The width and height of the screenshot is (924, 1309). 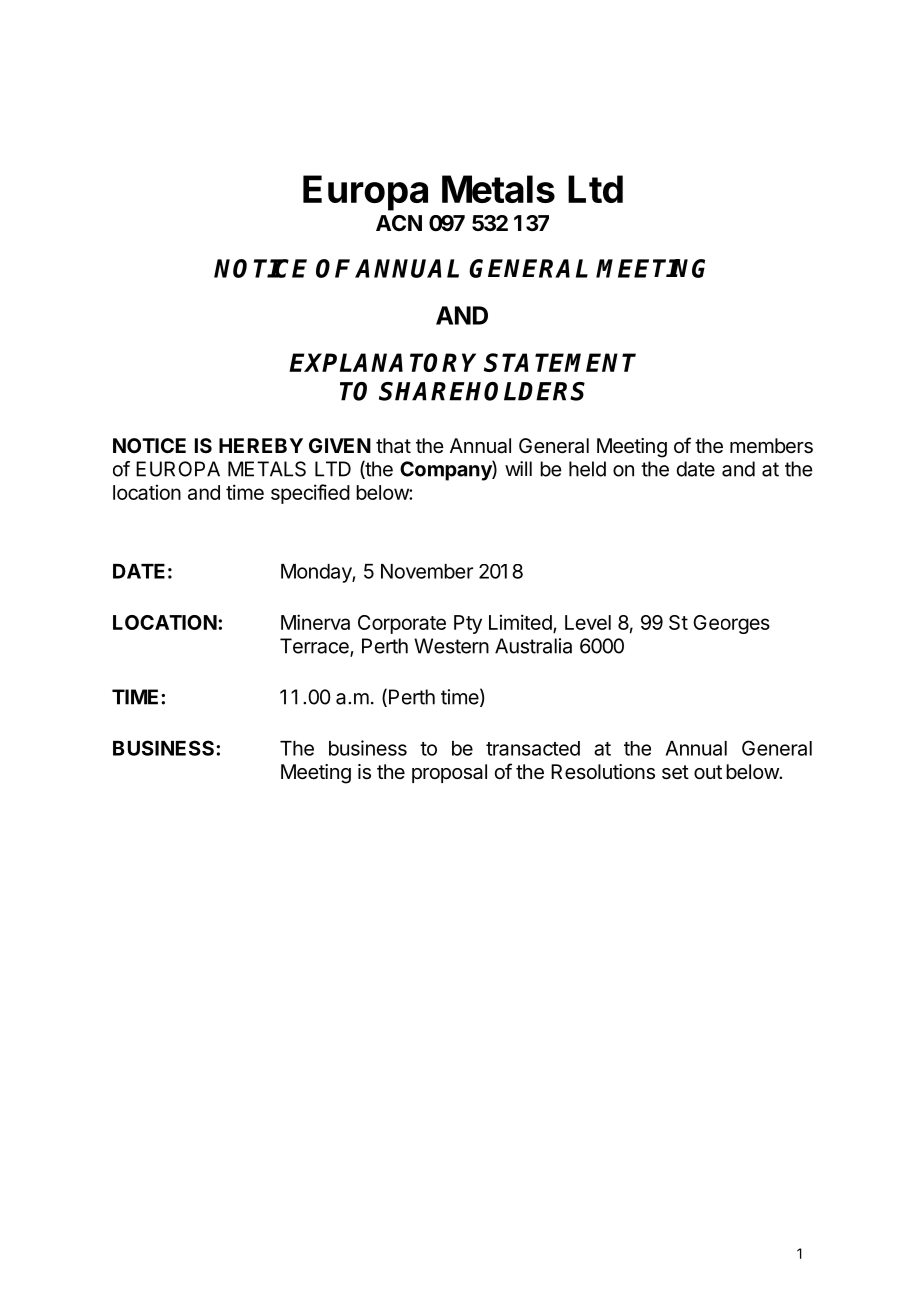 What do you see at coordinates (708, 772) in the screenshot?
I see `out` at bounding box center [708, 772].
